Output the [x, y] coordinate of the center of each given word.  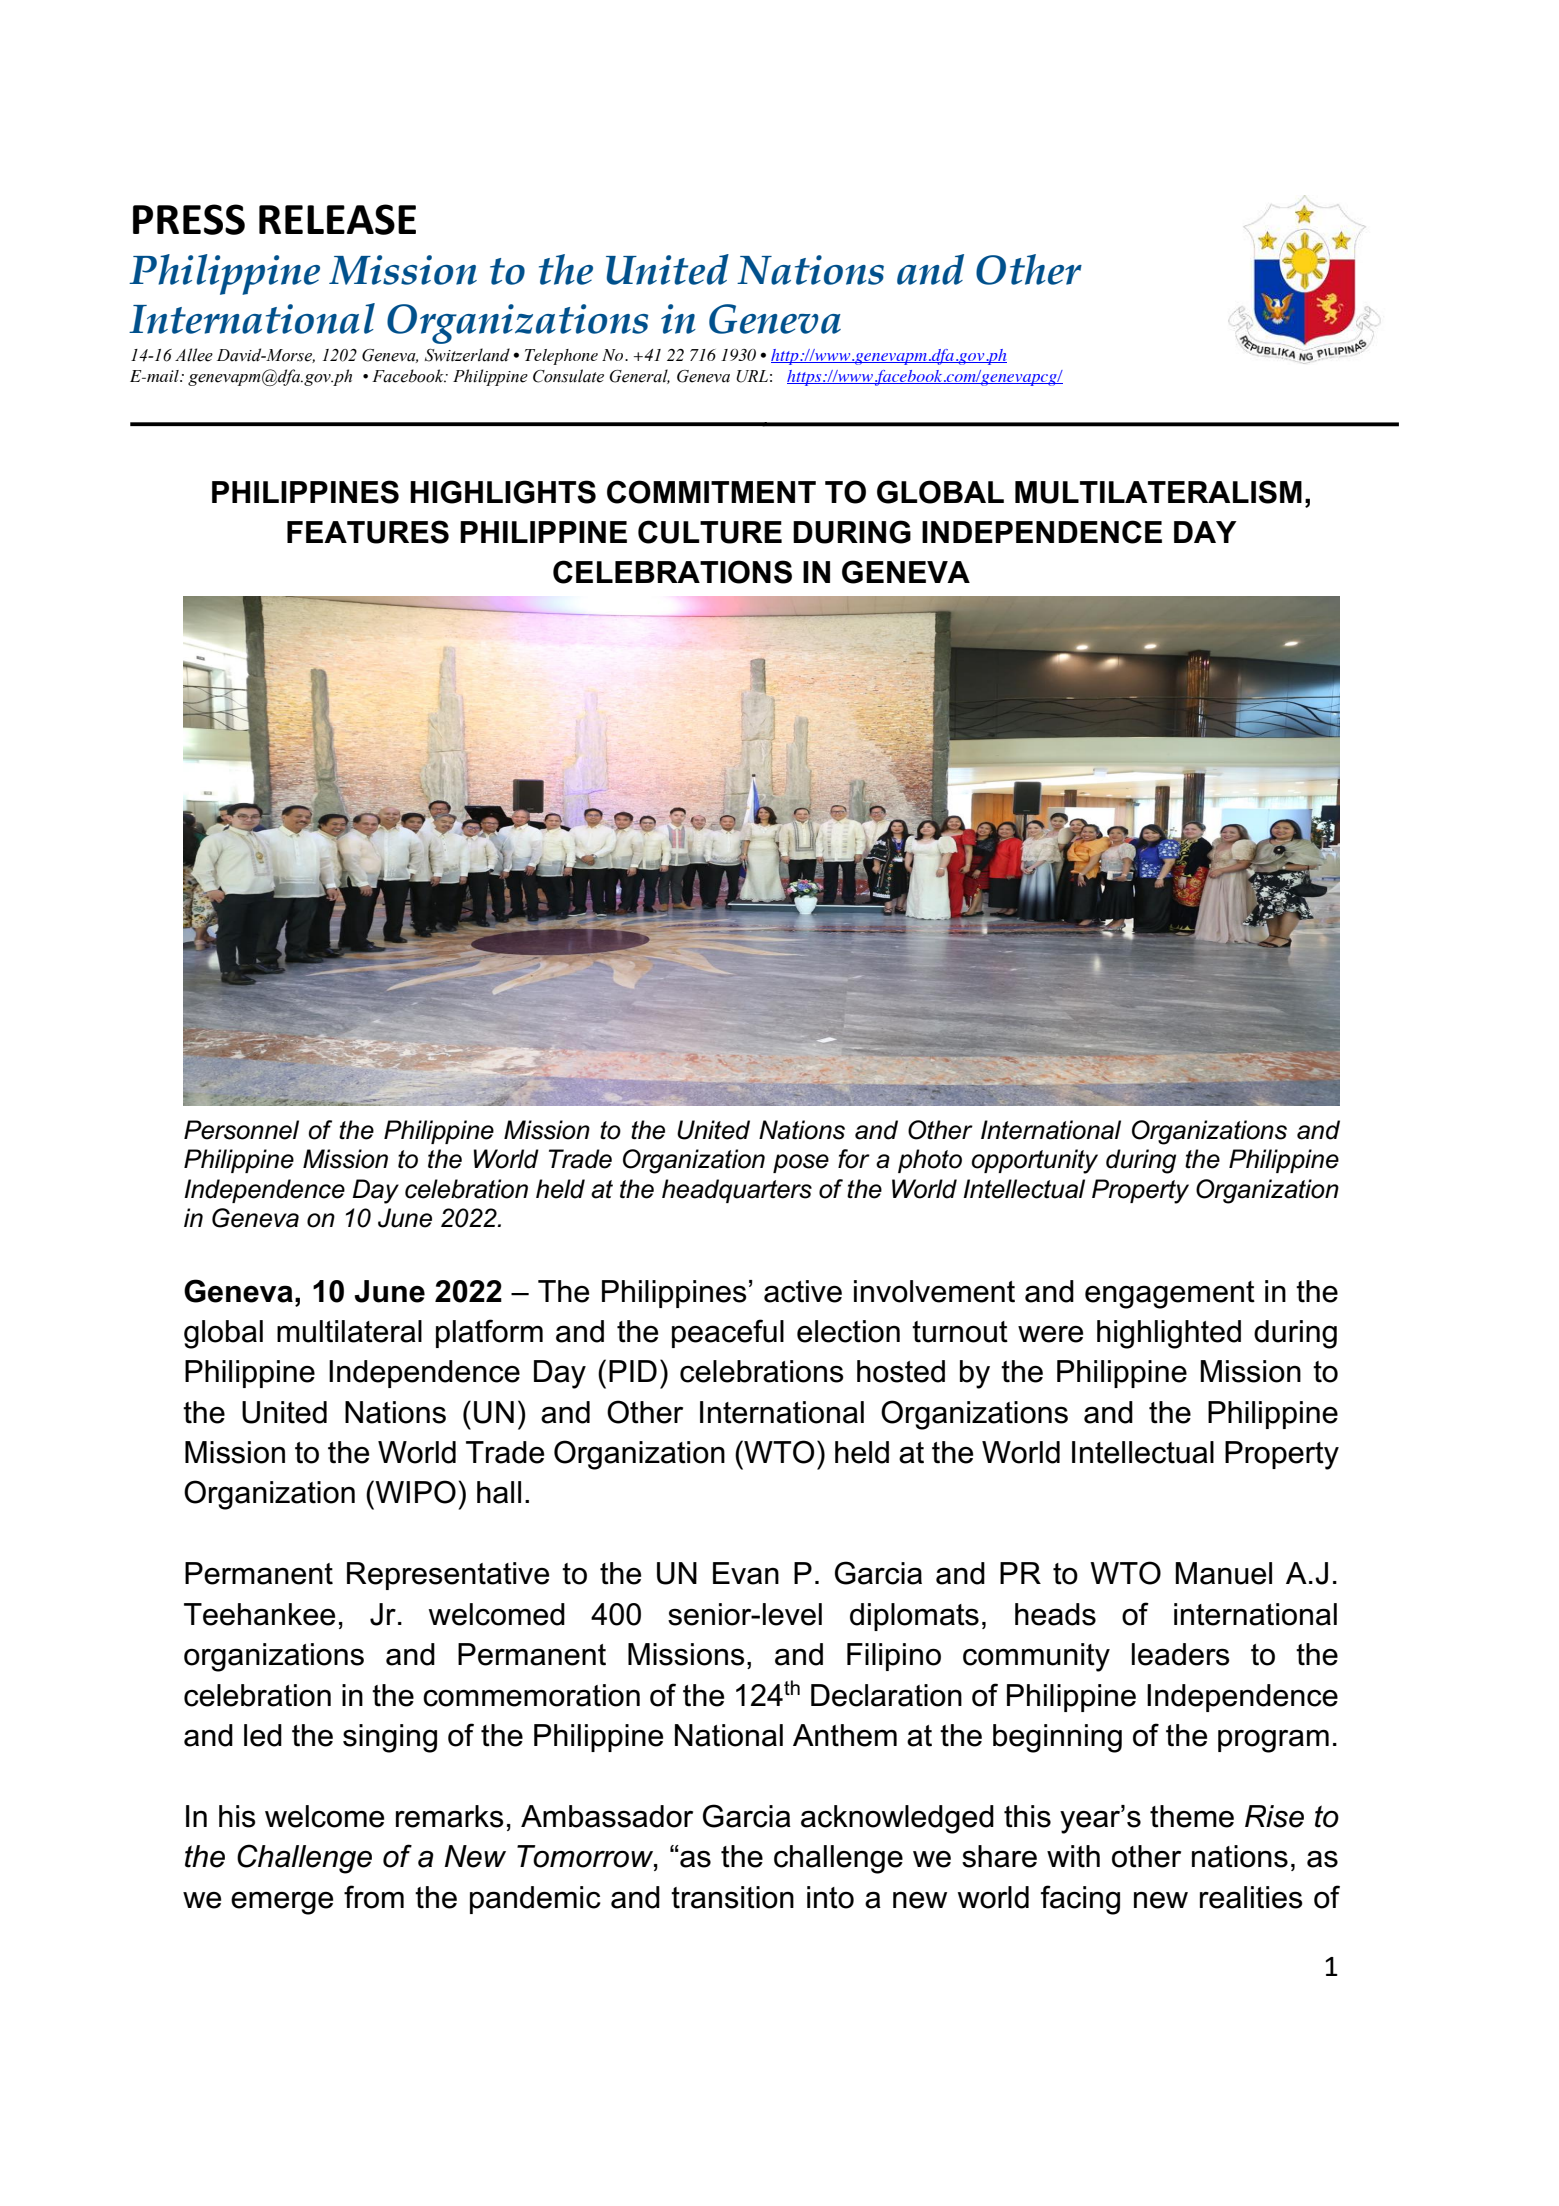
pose [801, 1163]
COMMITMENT [711, 492]
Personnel [241, 1130]
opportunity [1035, 1161]
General [639, 376]
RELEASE [337, 219]
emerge [282, 1903]
